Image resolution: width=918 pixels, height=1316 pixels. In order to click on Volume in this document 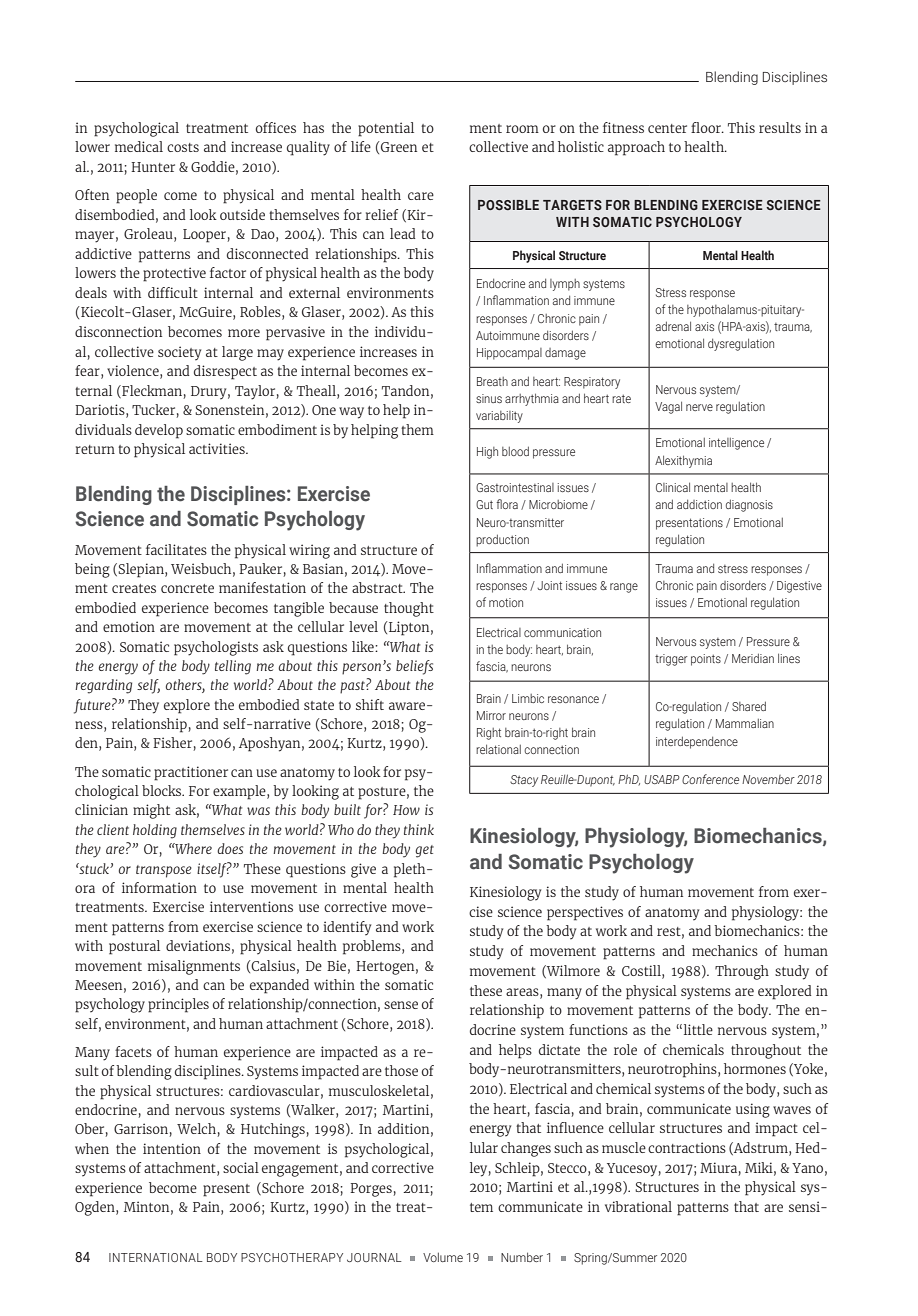, I will do `click(443, 1257)`.
